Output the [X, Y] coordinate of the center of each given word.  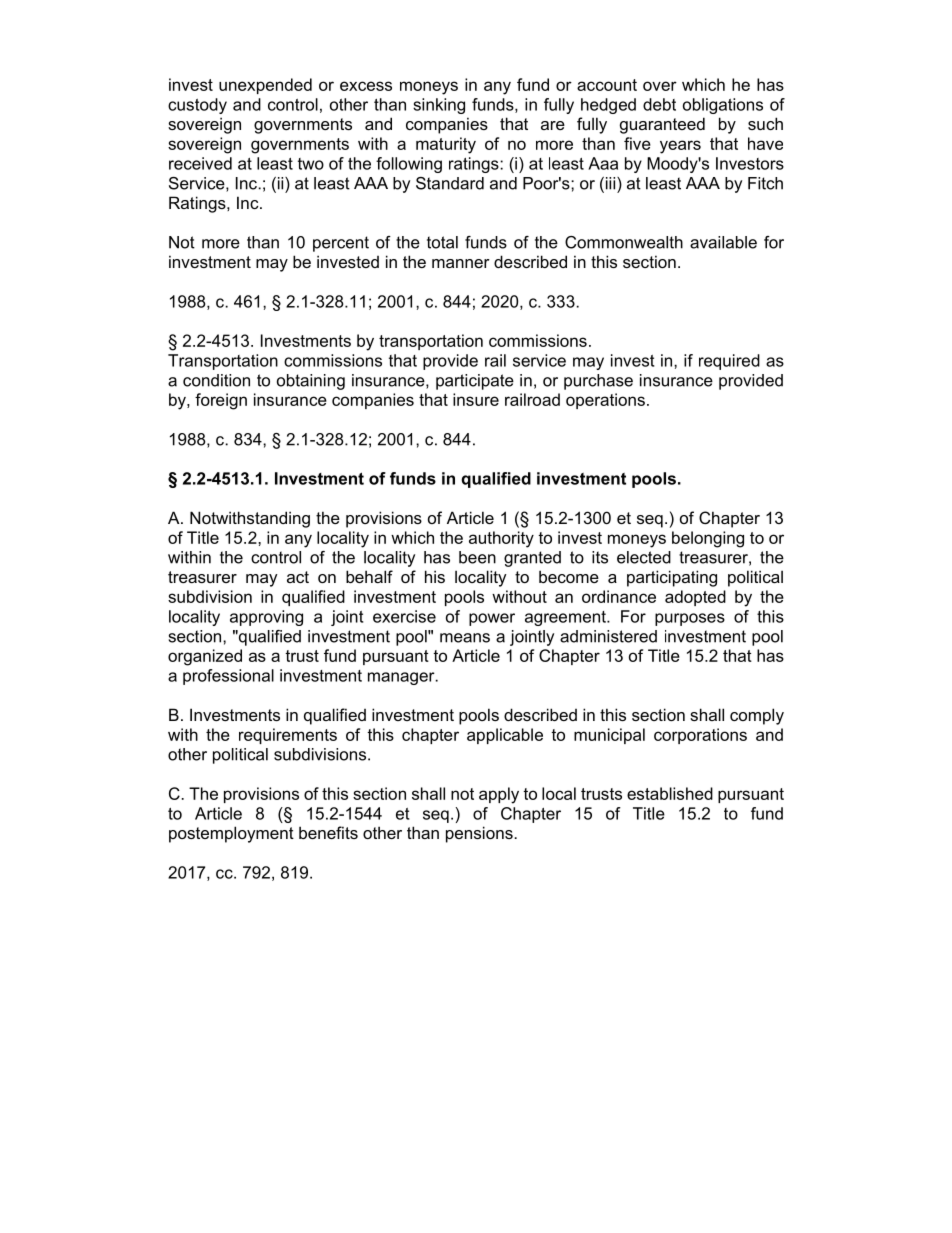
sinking [439, 106]
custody [197, 106]
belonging [708, 539]
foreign [221, 401]
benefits [328, 832]
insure [476, 399]
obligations [723, 106]
